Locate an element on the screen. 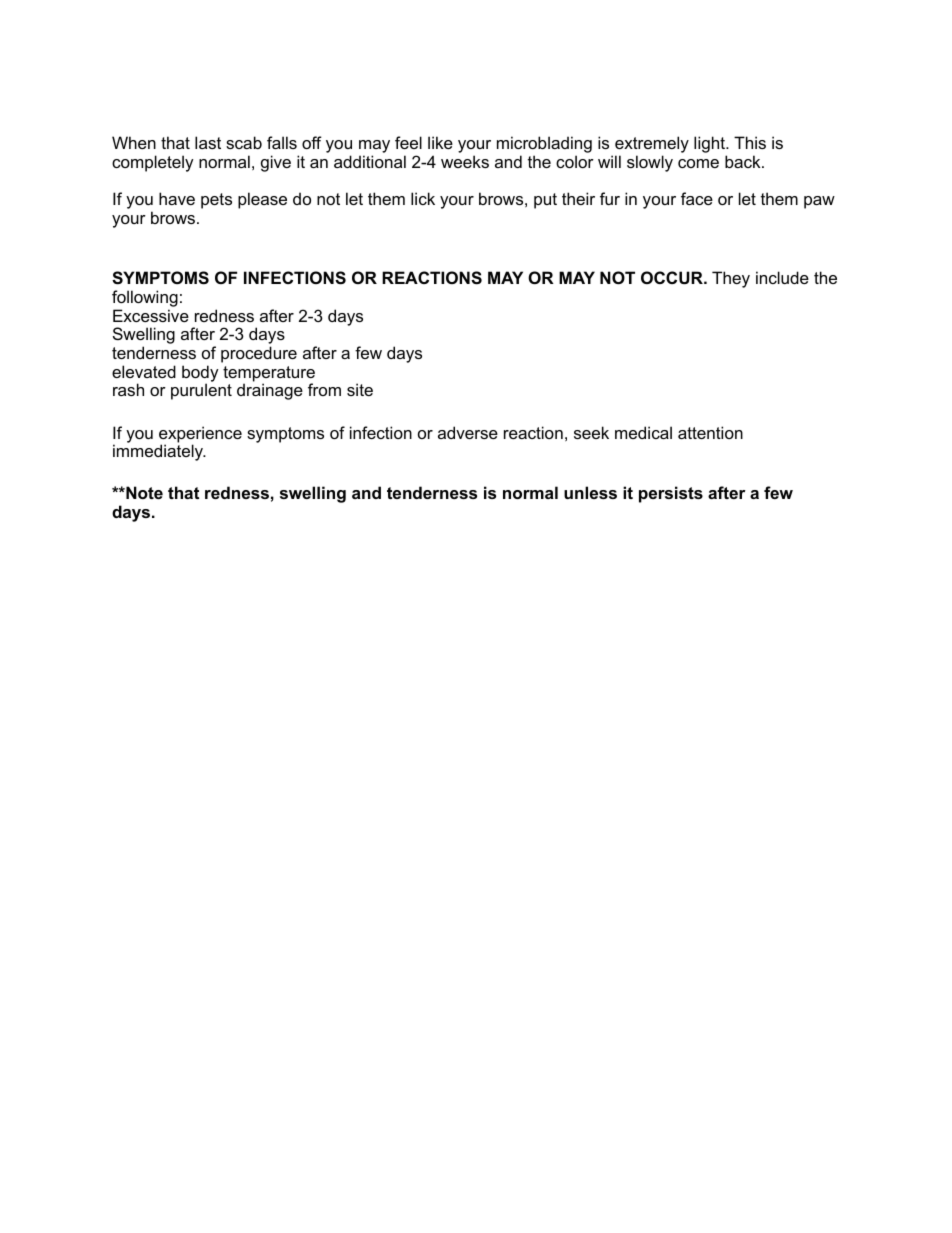 This screenshot has height=1233, width=952. last is located at coordinates (208, 142).
